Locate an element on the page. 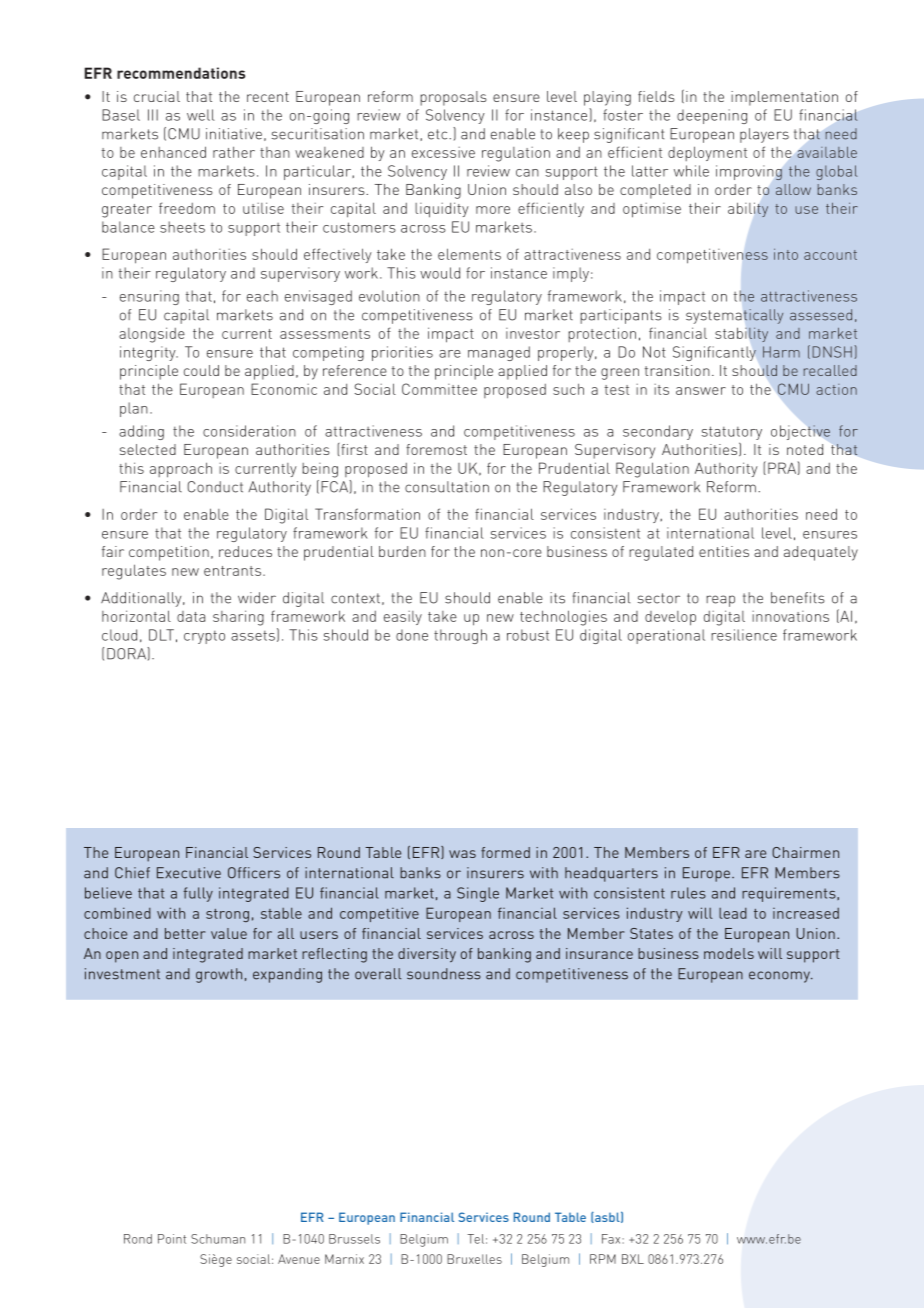 The image size is (924, 1308). answer is located at coordinates (701, 391).
